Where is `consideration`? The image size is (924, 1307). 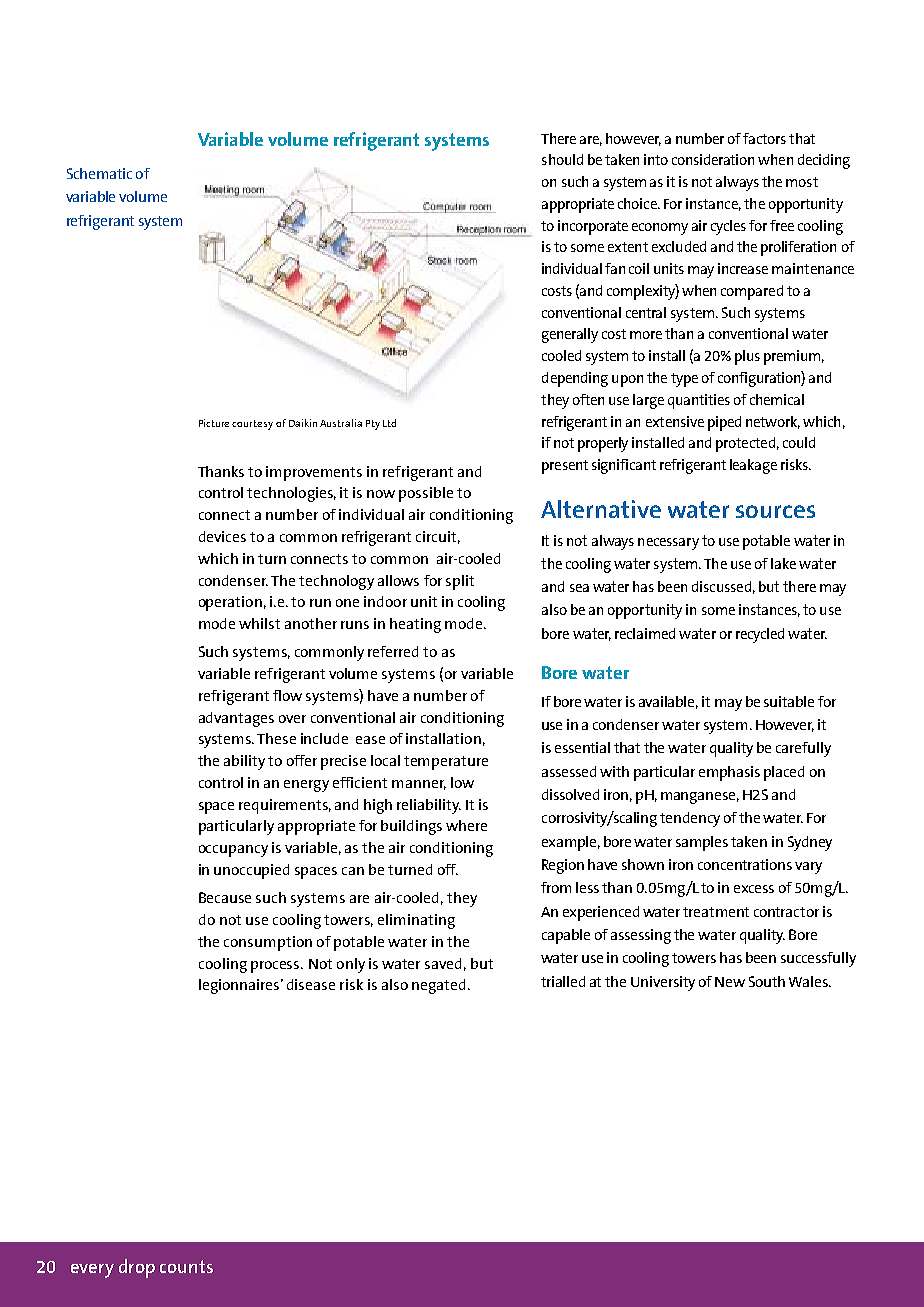 consideration is located at coordinates (713, 159).
